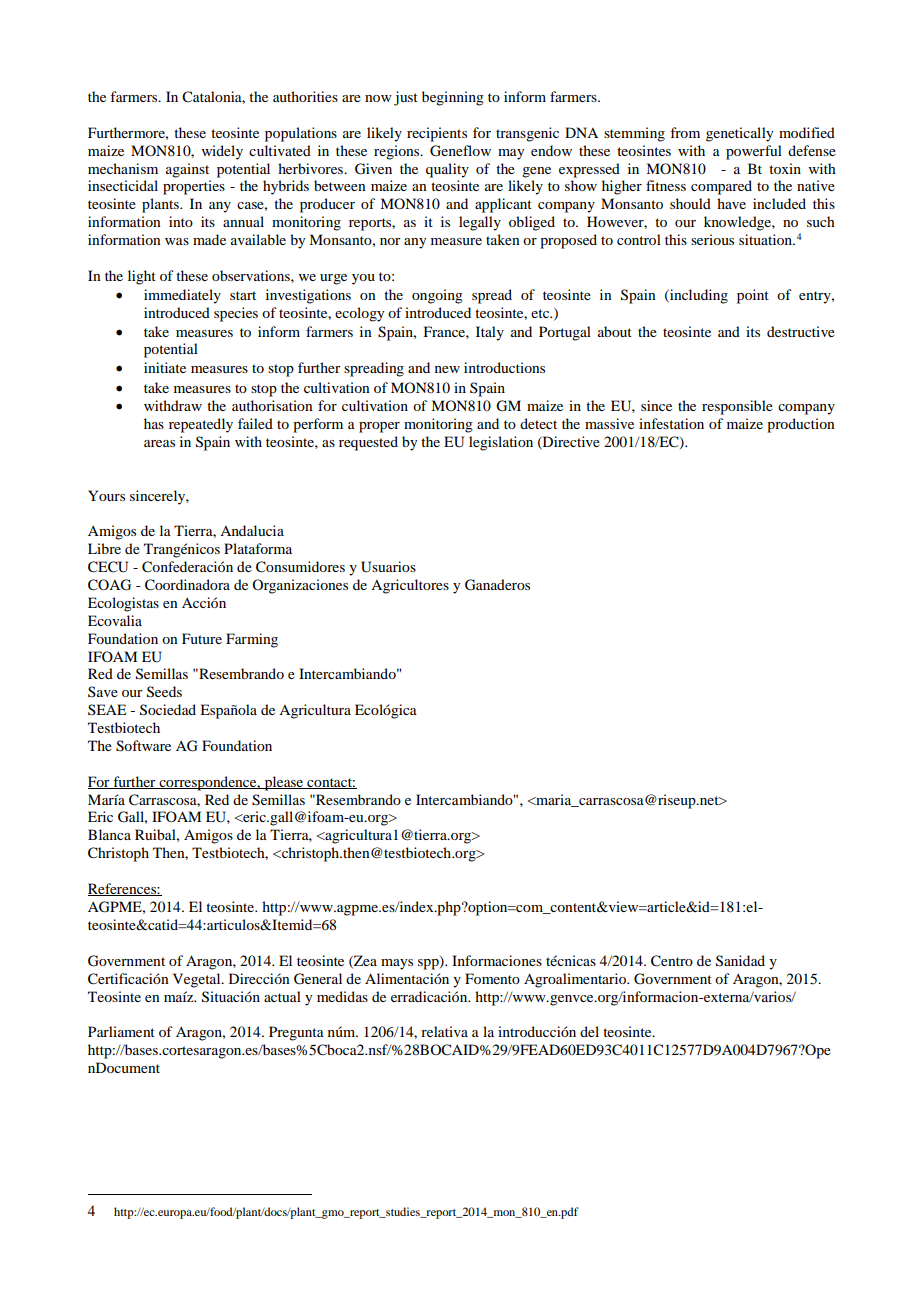  What do you see at coordinates (501, 443) in the screenshot?
I see `legislation` at bounding box center [501, 443].
